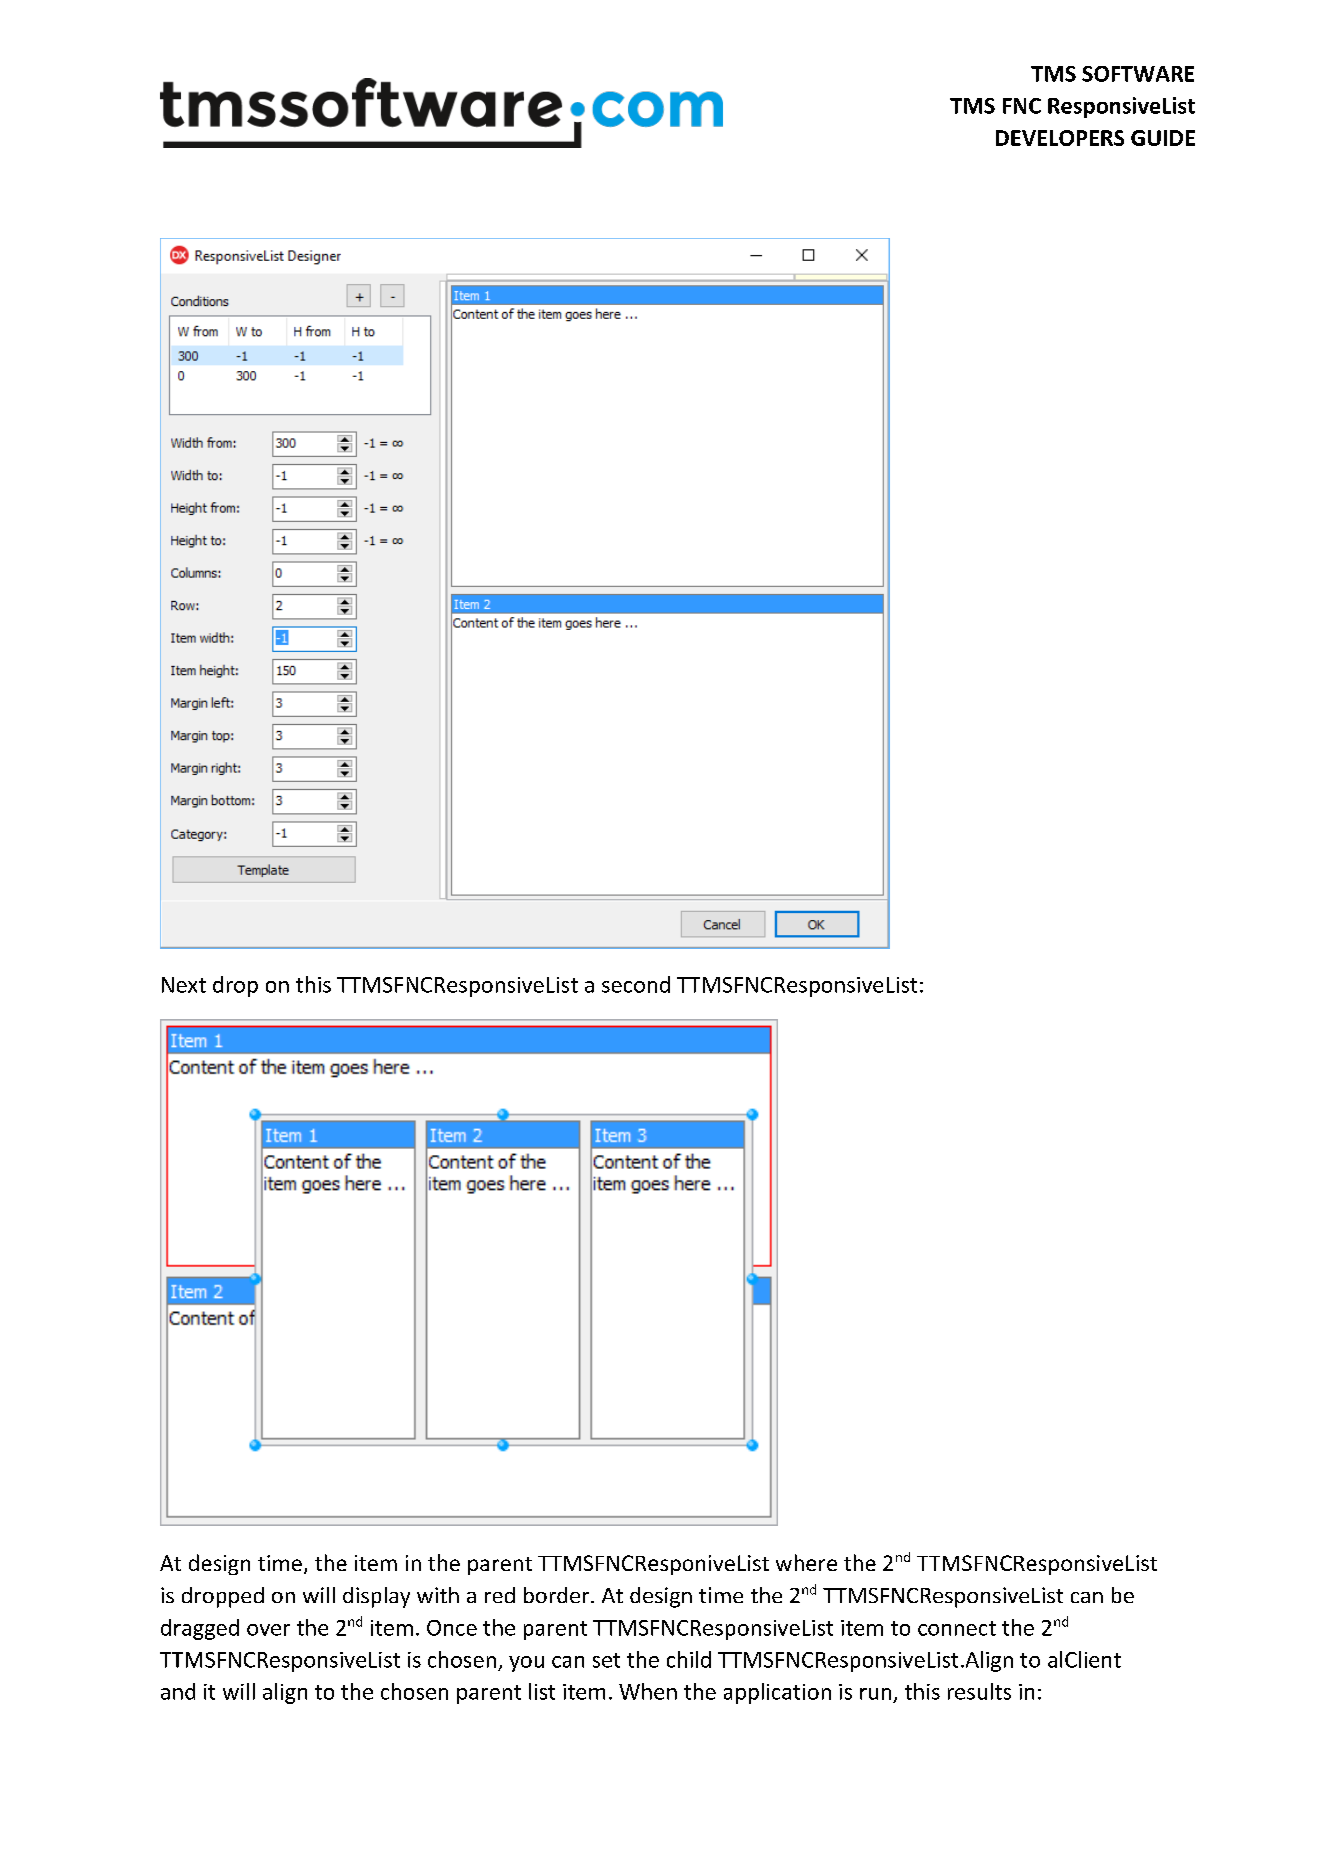 This screenshot has height=1866, width=1320. Describe the element at coordinates (184, 985) in the screenshot. I see `Next` at that location.
